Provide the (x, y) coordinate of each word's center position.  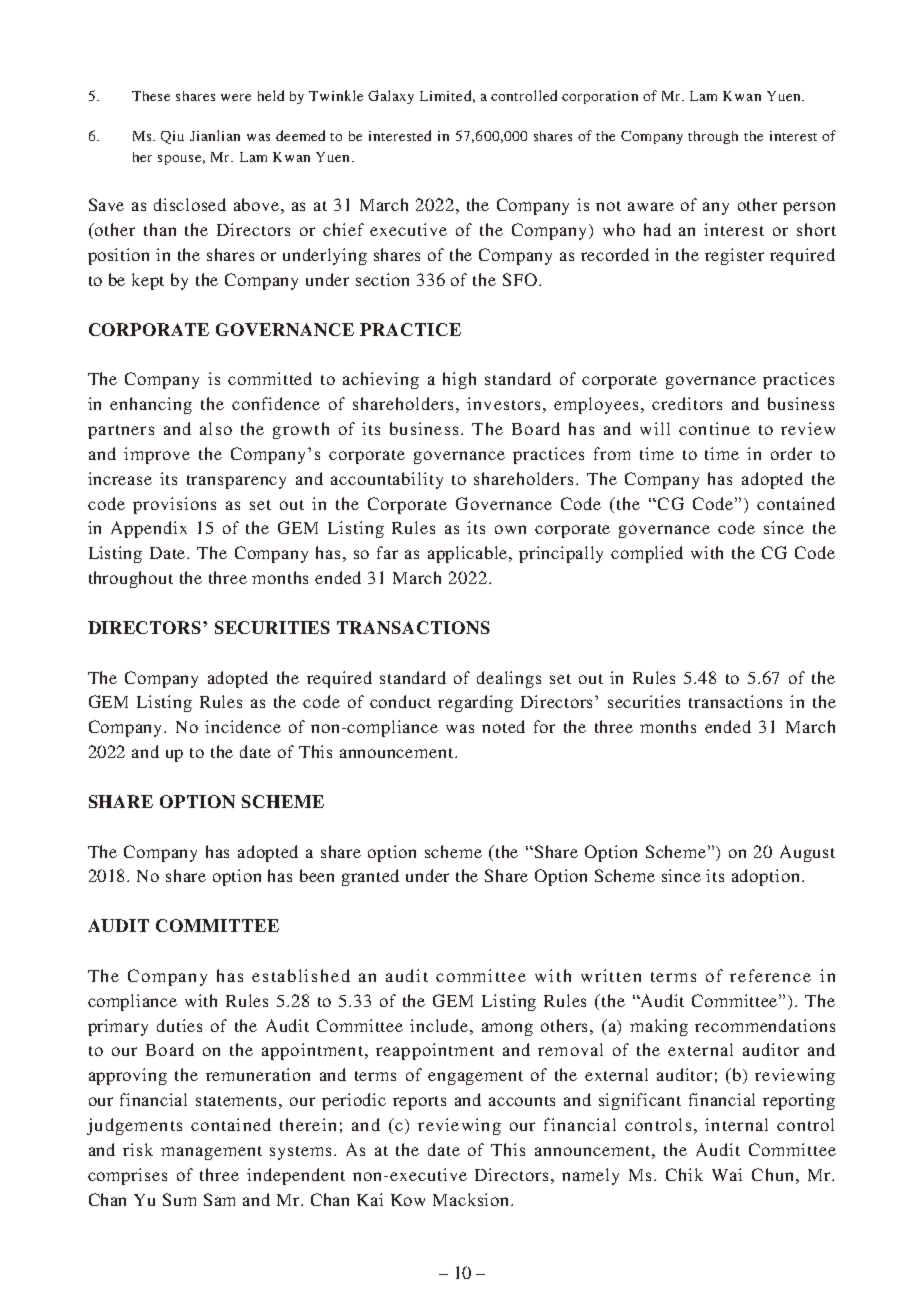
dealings (509, 679)
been (317, 875)
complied (647, 554)
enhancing (151, 405)
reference (770, 975)
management (211, 1153)
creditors (687, 403)
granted (370, 877)
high (459, 380)
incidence (243, 726)
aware (651, 206)
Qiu (172, 137)
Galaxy (391, 97)
